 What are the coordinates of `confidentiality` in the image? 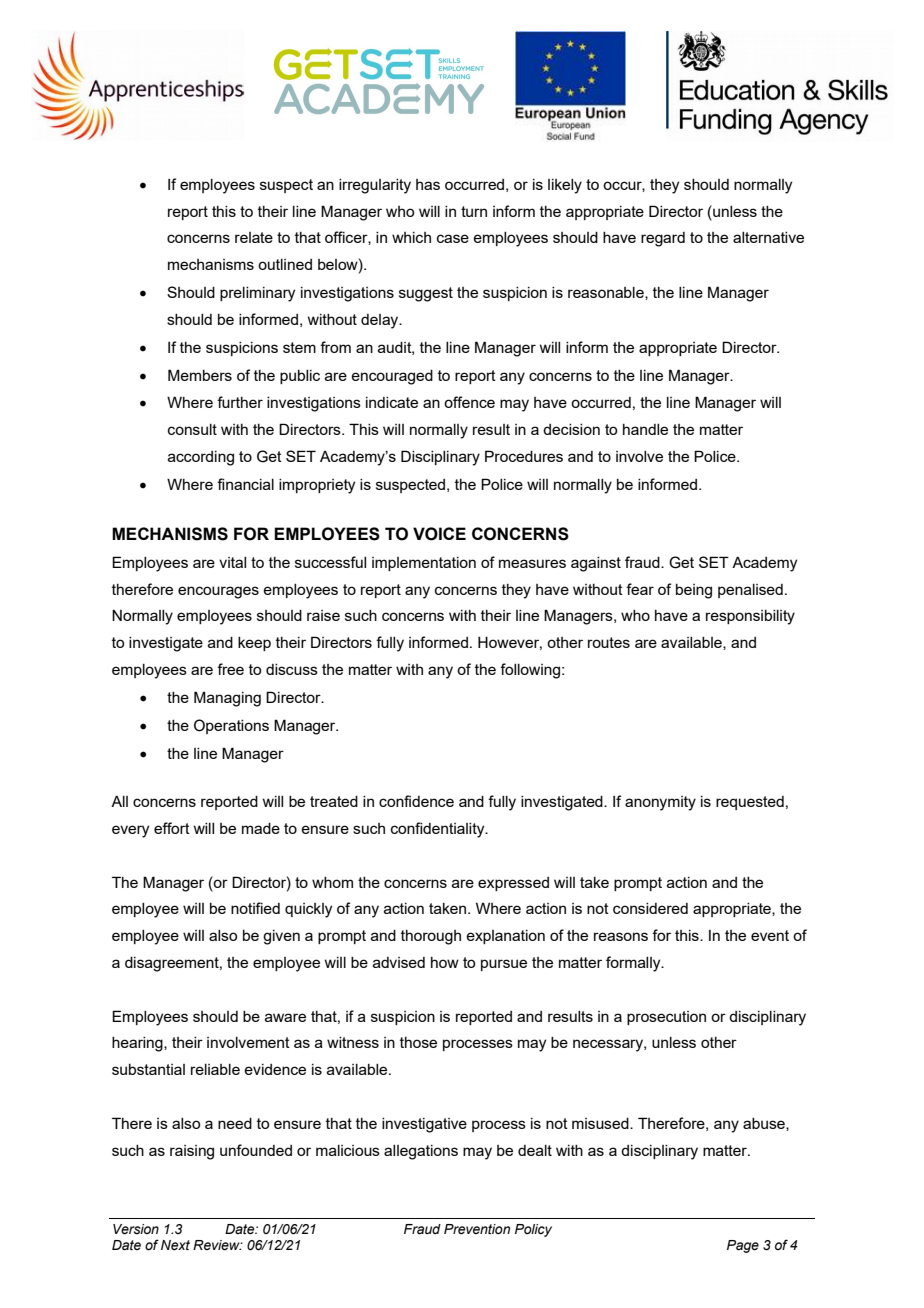 It's located at (439, 830).
